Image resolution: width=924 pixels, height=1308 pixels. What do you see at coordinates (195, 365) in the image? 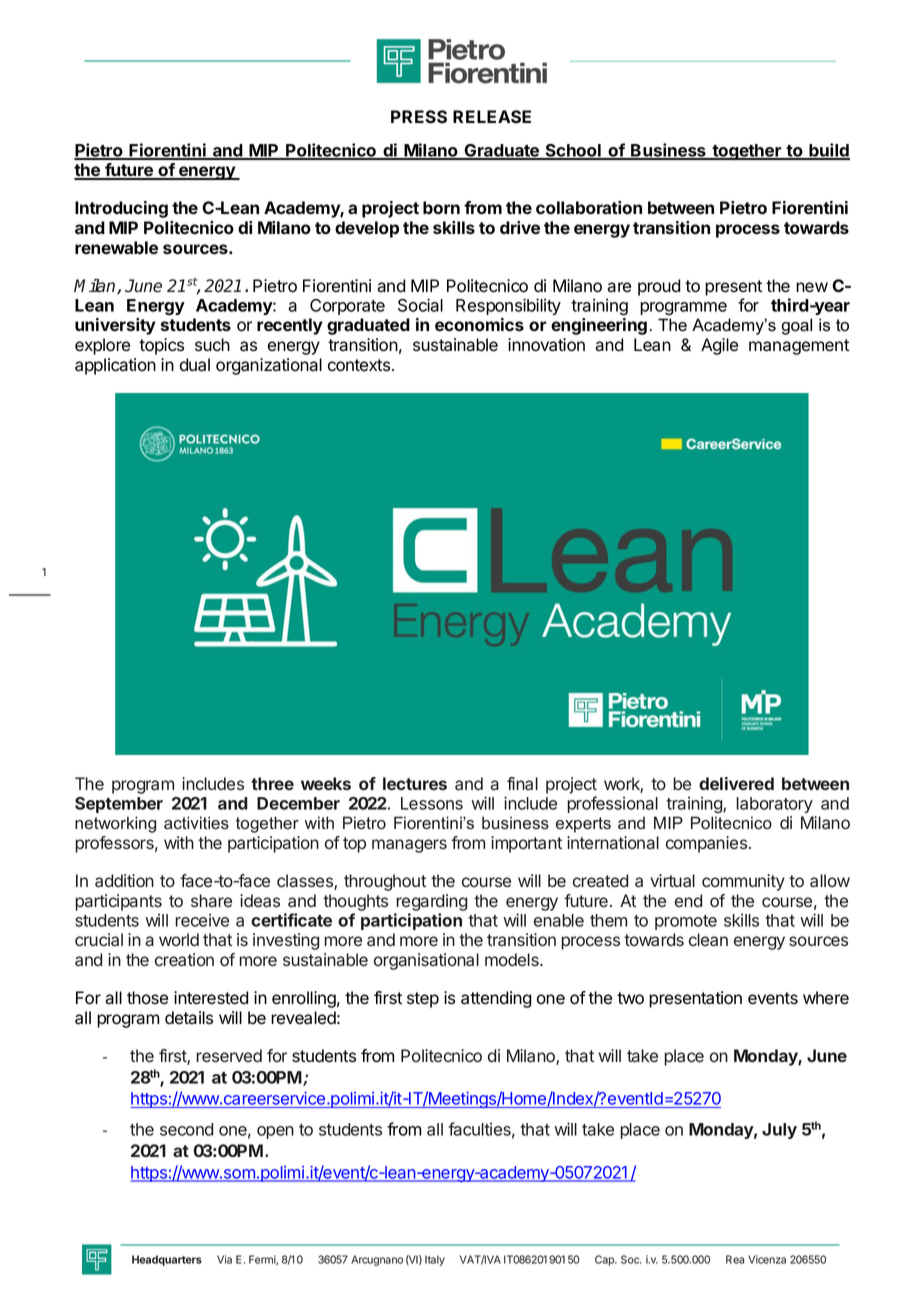
I see `dual` at bounding box center [195, 365].
